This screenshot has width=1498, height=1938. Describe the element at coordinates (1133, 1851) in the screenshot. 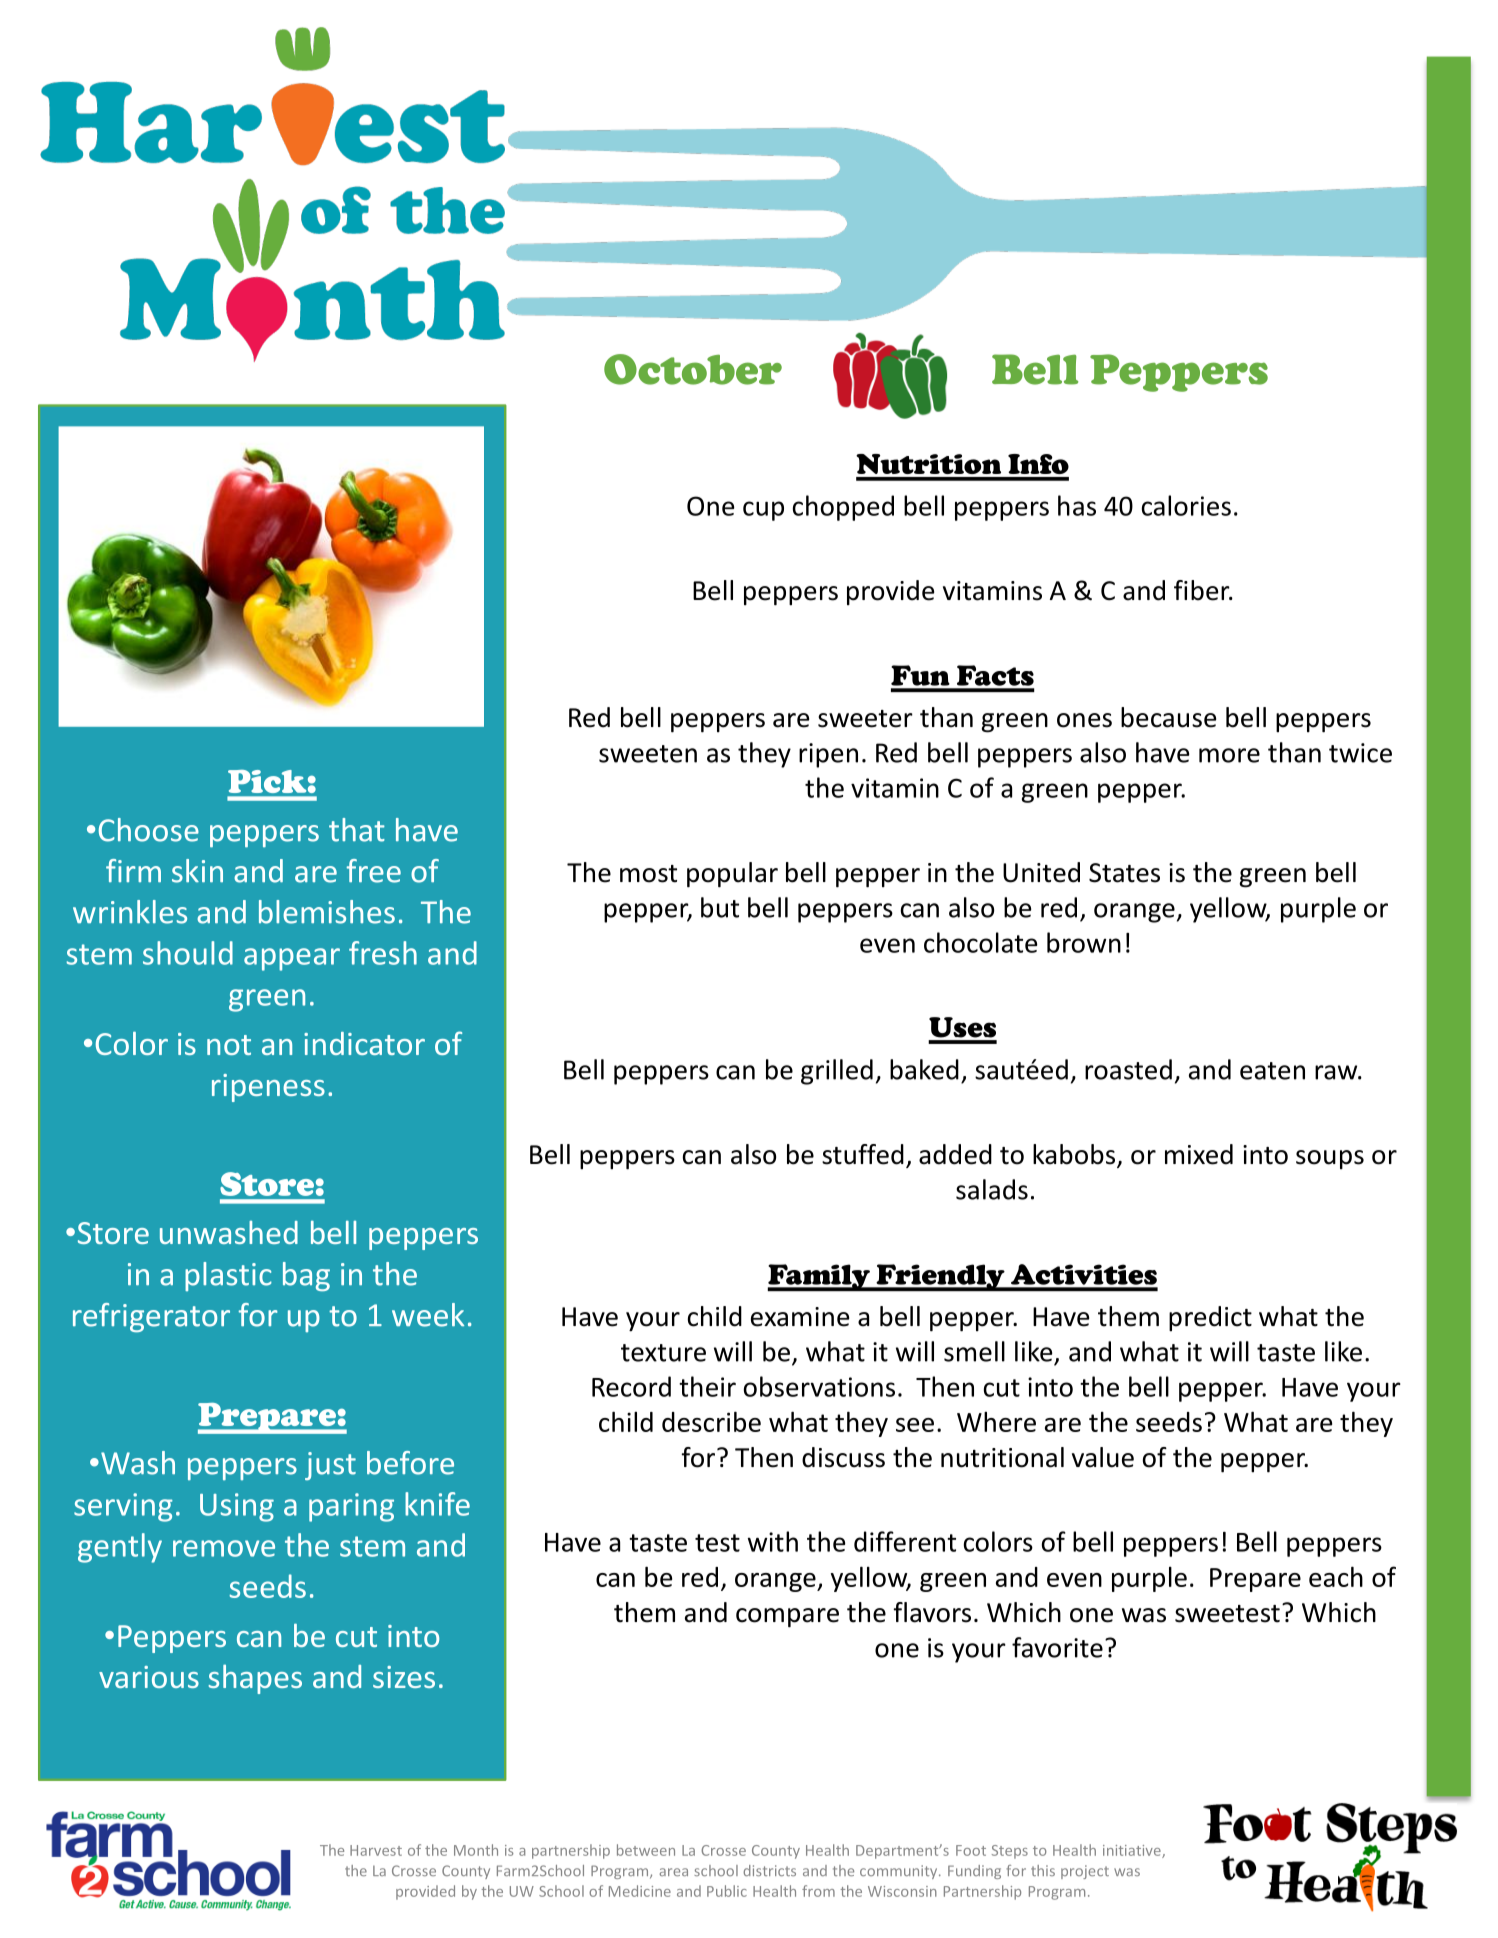

I see `initiative` at that location.
